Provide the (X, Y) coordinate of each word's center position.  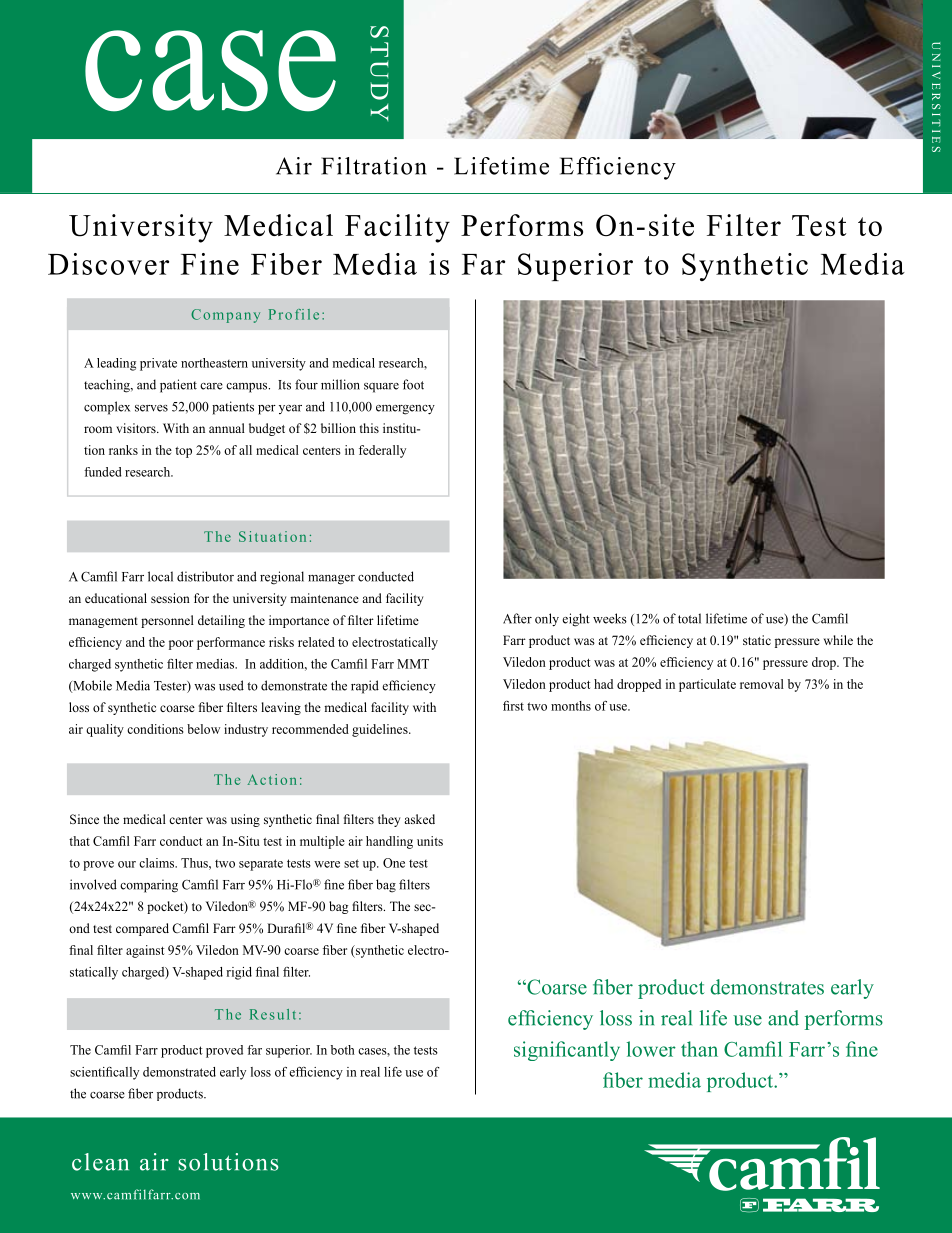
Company (225, 316)
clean (100, 1162)
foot (413, 384)
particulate (707, 685)
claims (158, 863)
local (160, 576)
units (430, 841)
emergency (405, 410)
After (517, 618)
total (689, 618)
